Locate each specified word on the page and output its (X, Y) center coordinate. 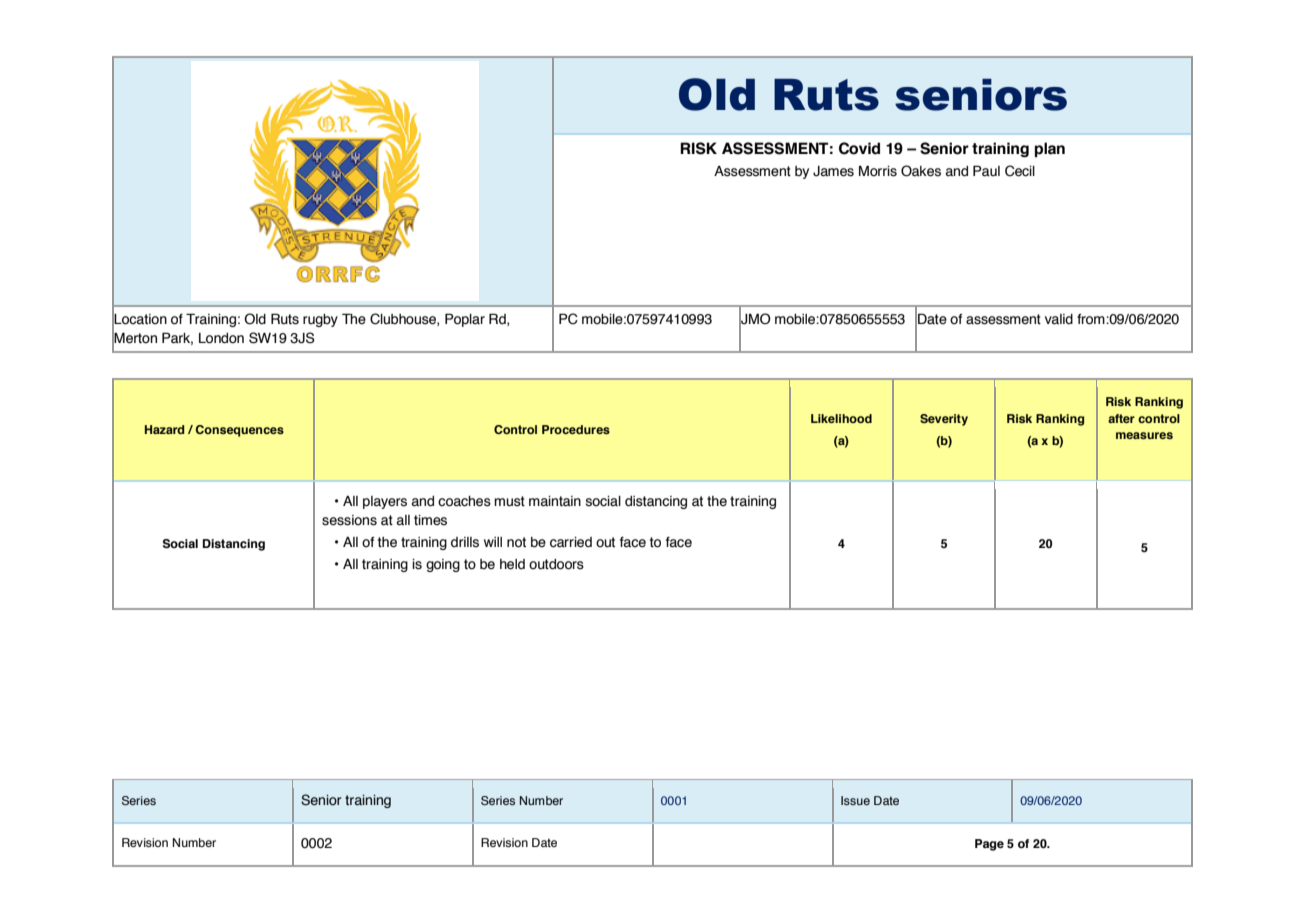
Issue (855, 800)
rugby (320, 320)
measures (1144, 435)
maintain (555, 501)
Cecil (1020, 171)
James (833, 171)
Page (989, 845)
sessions (349, 520)
